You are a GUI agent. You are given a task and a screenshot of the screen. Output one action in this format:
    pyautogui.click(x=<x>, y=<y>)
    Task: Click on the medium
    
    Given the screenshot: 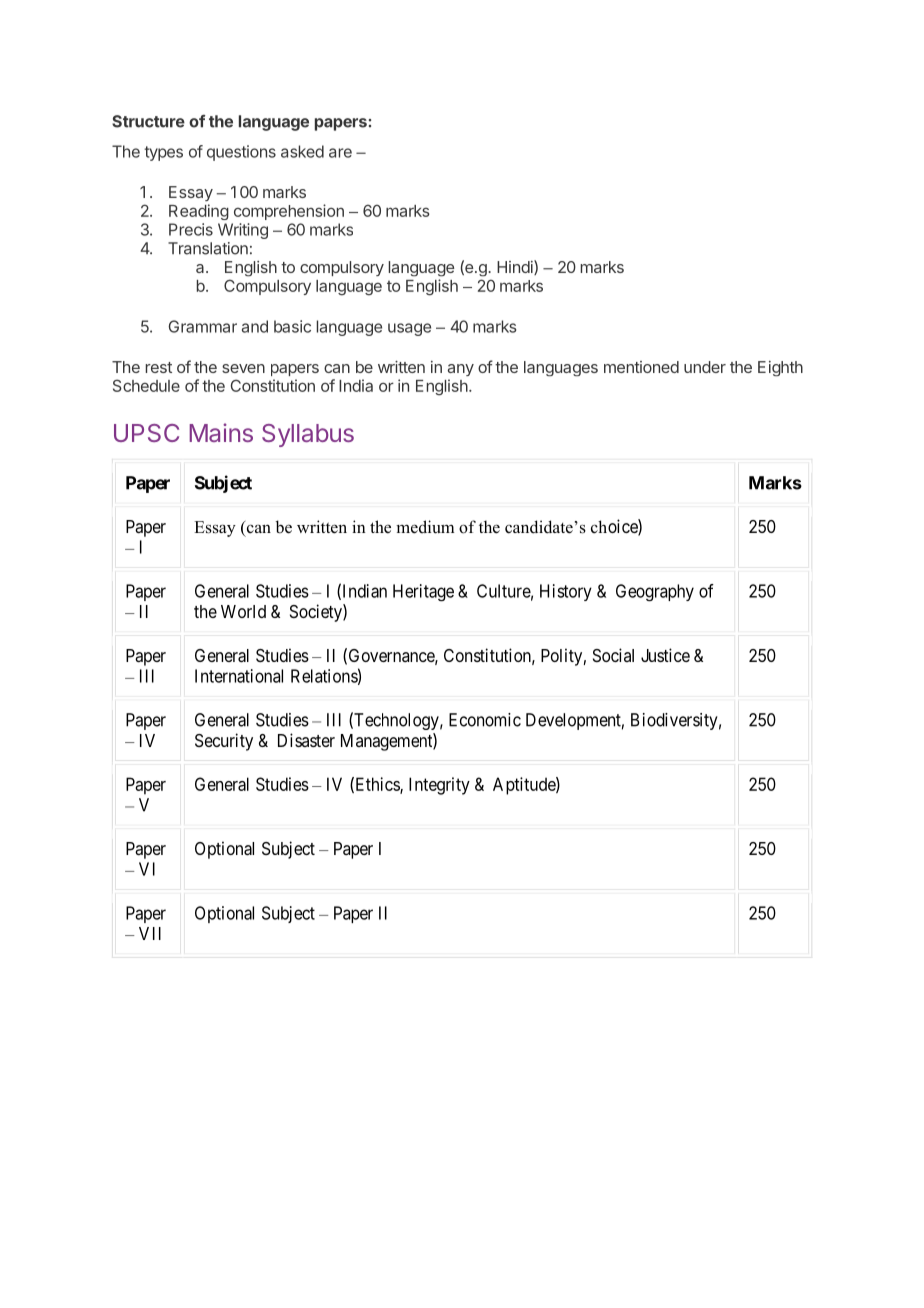 What is the action you would take?
    pyautogui.click(x=425, y=527)
